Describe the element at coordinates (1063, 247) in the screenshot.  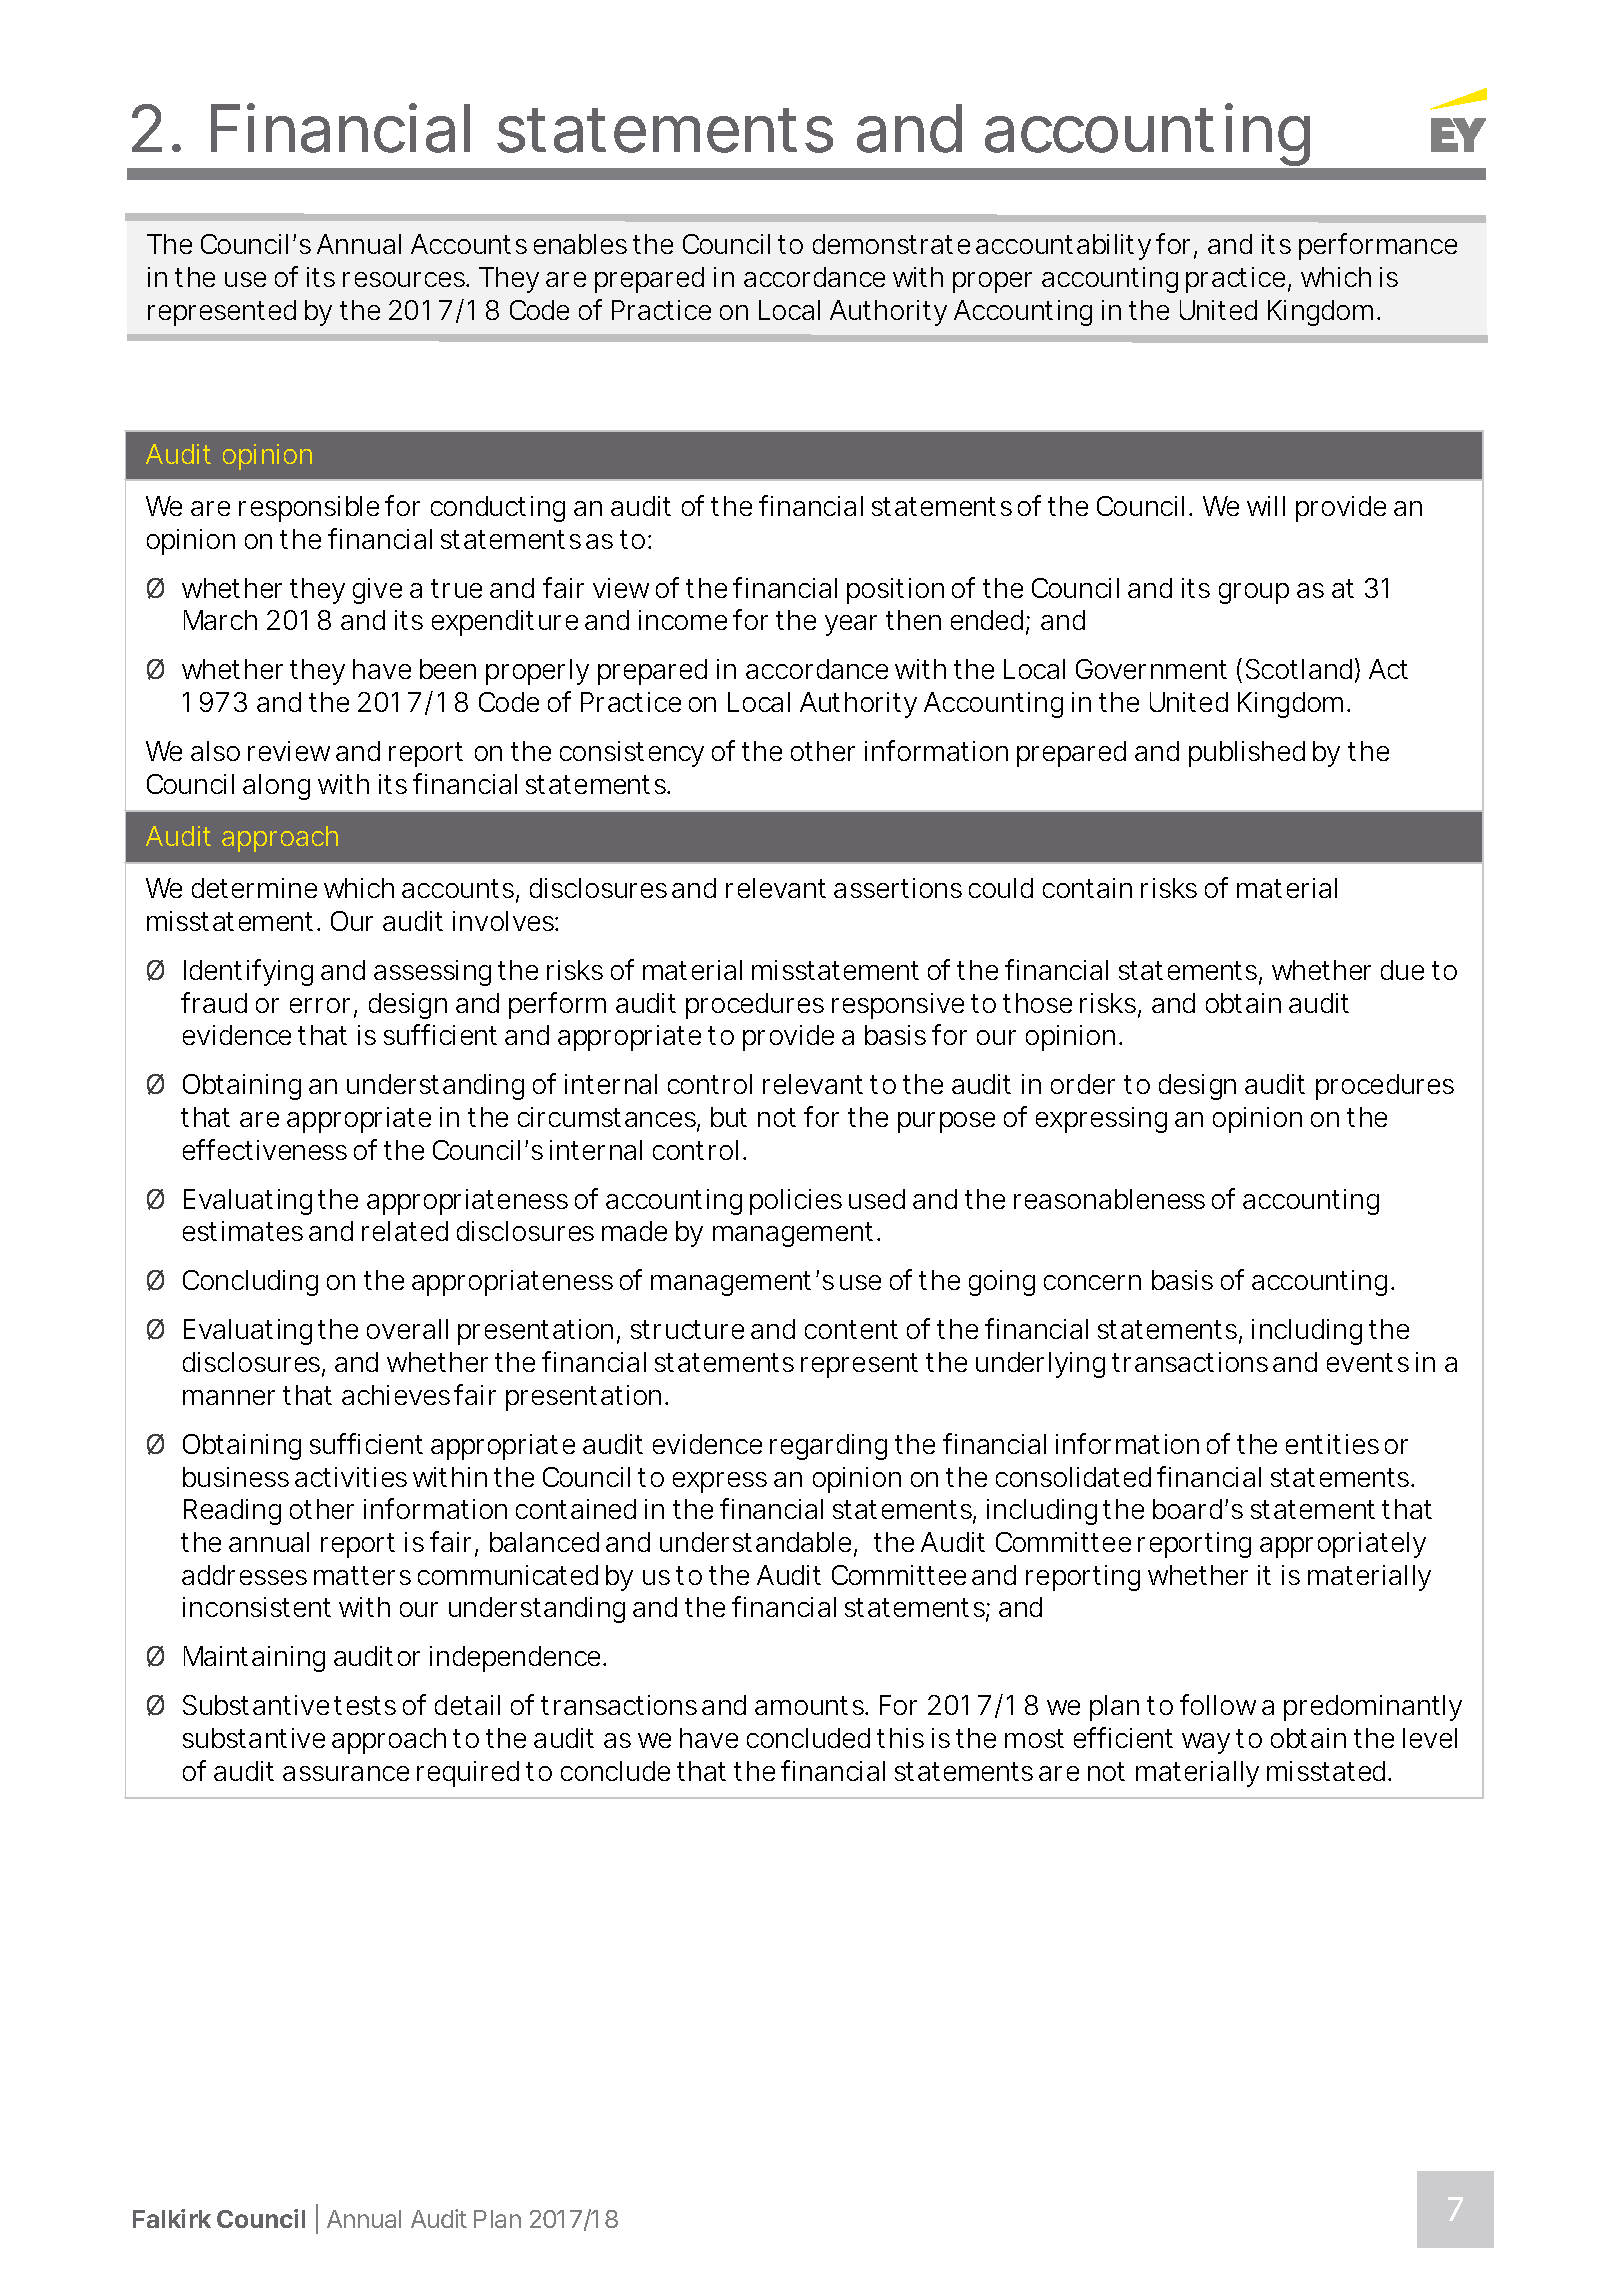
I see `accountability` at that location.
